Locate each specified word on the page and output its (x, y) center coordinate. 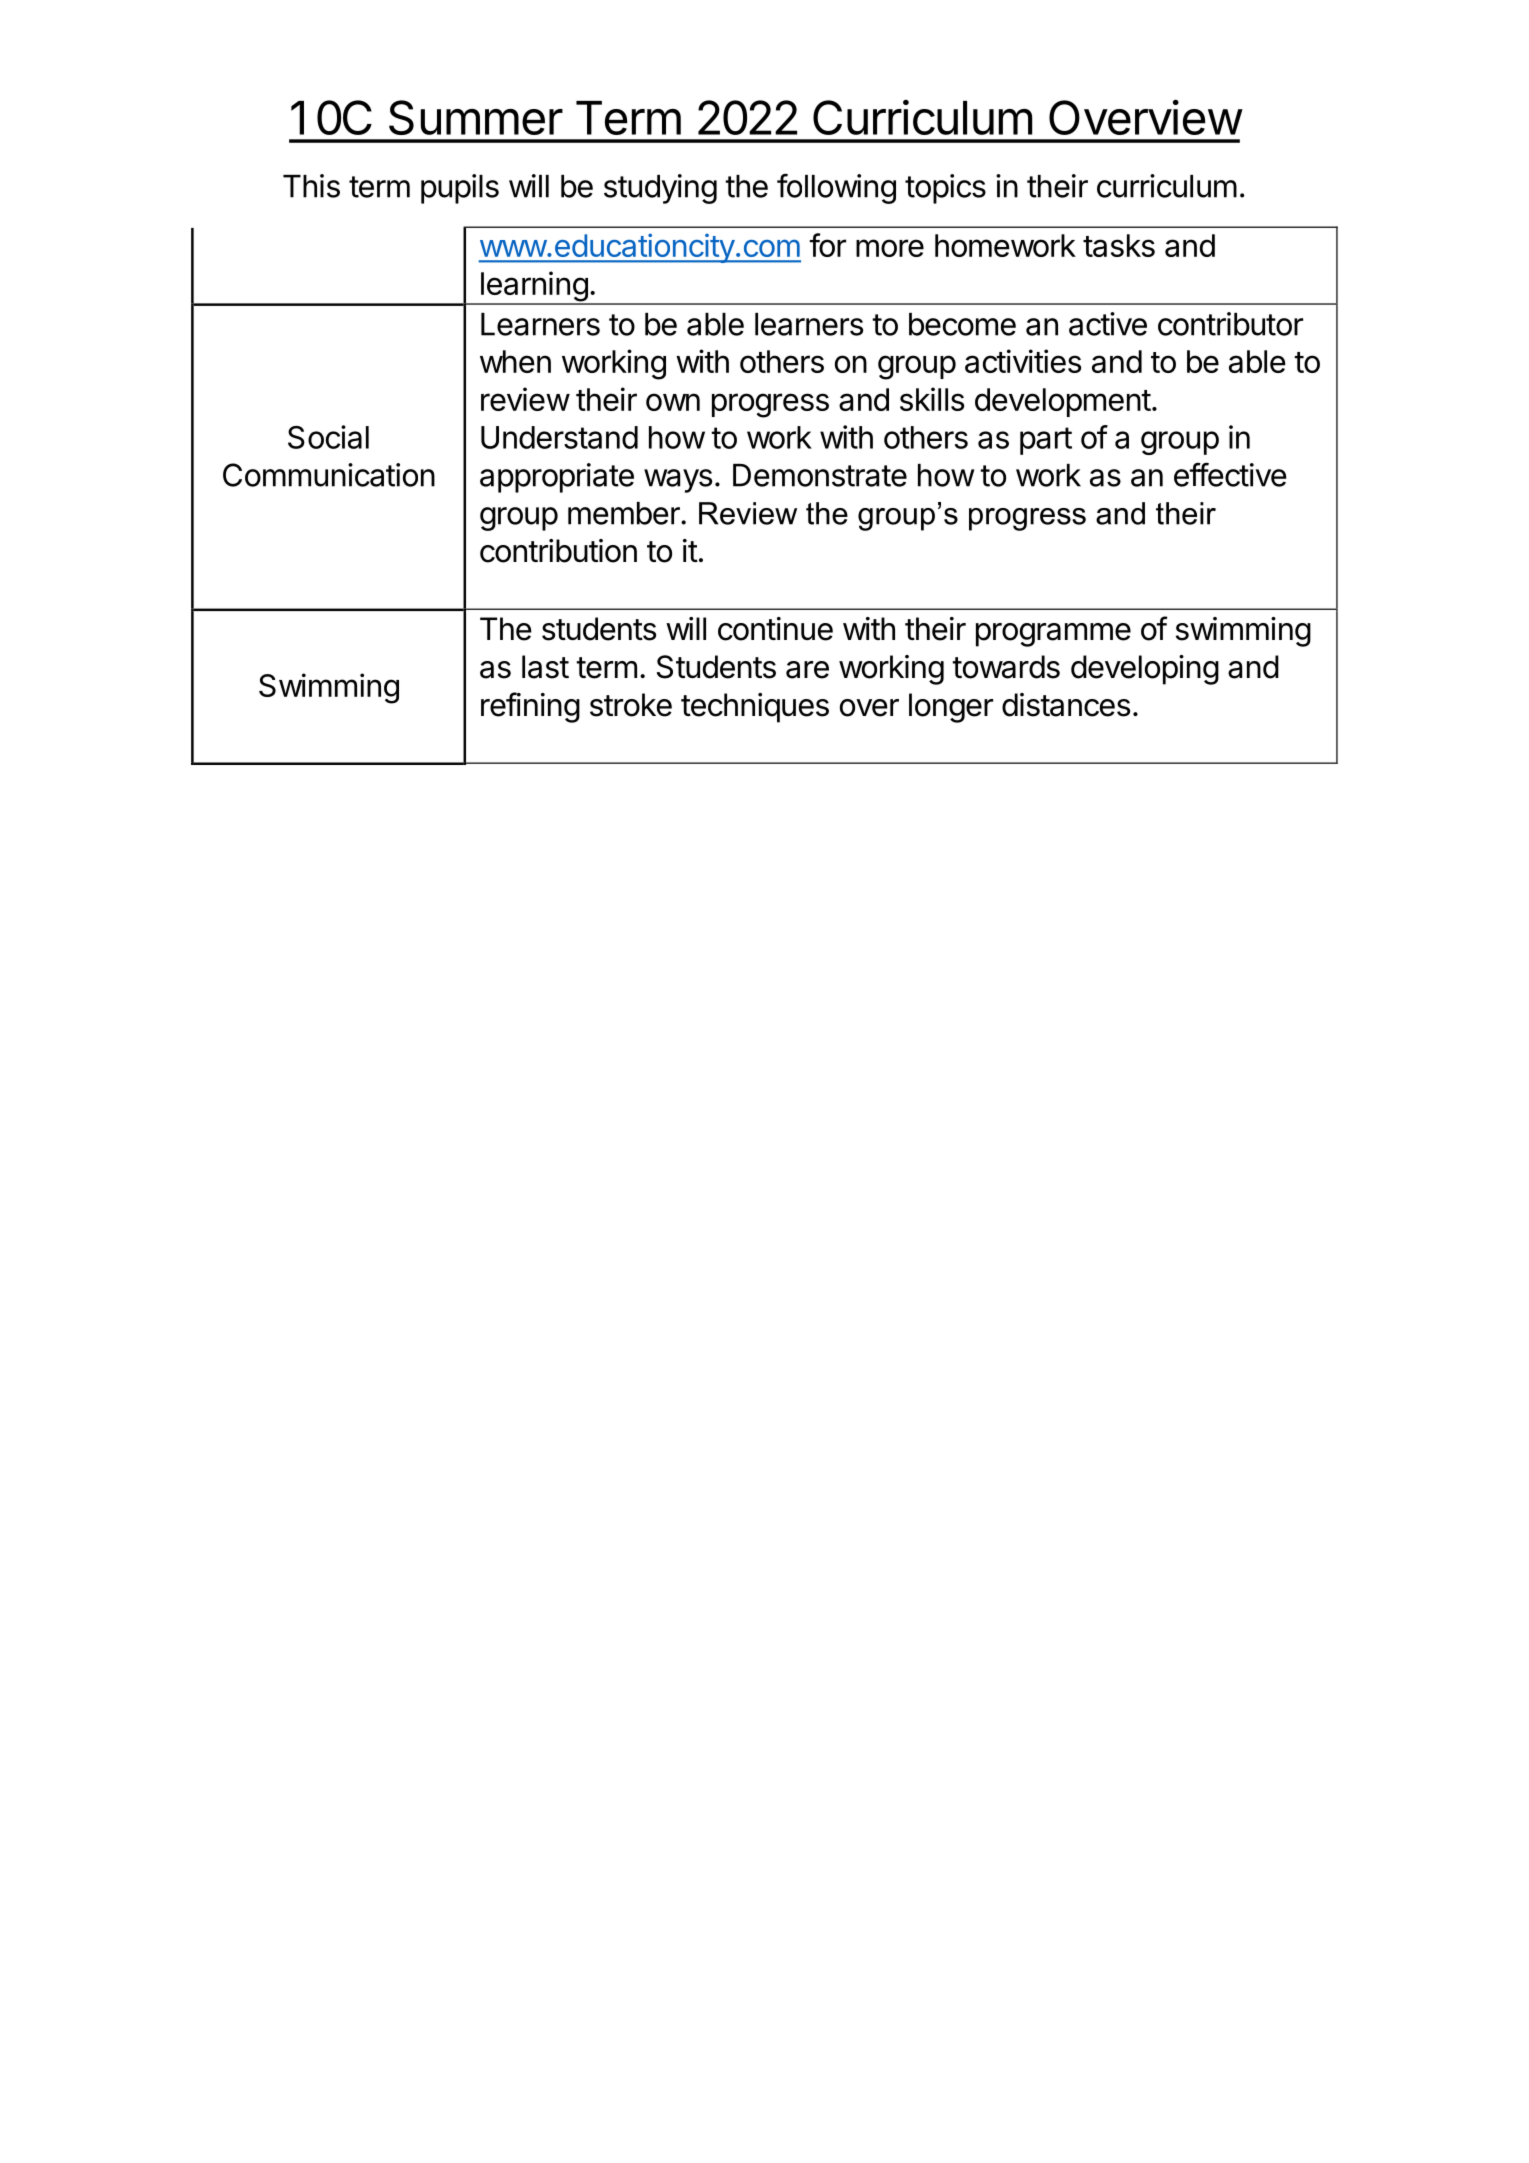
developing (1145, 670)
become (962, 324)
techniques (755, 708)
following (836, 188)
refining (530, 707)
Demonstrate (820, 475)
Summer (476, 117)
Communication (329, 475)
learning (533, 287)
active (1108, 324)
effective (1230, 474)
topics (945, 189)
